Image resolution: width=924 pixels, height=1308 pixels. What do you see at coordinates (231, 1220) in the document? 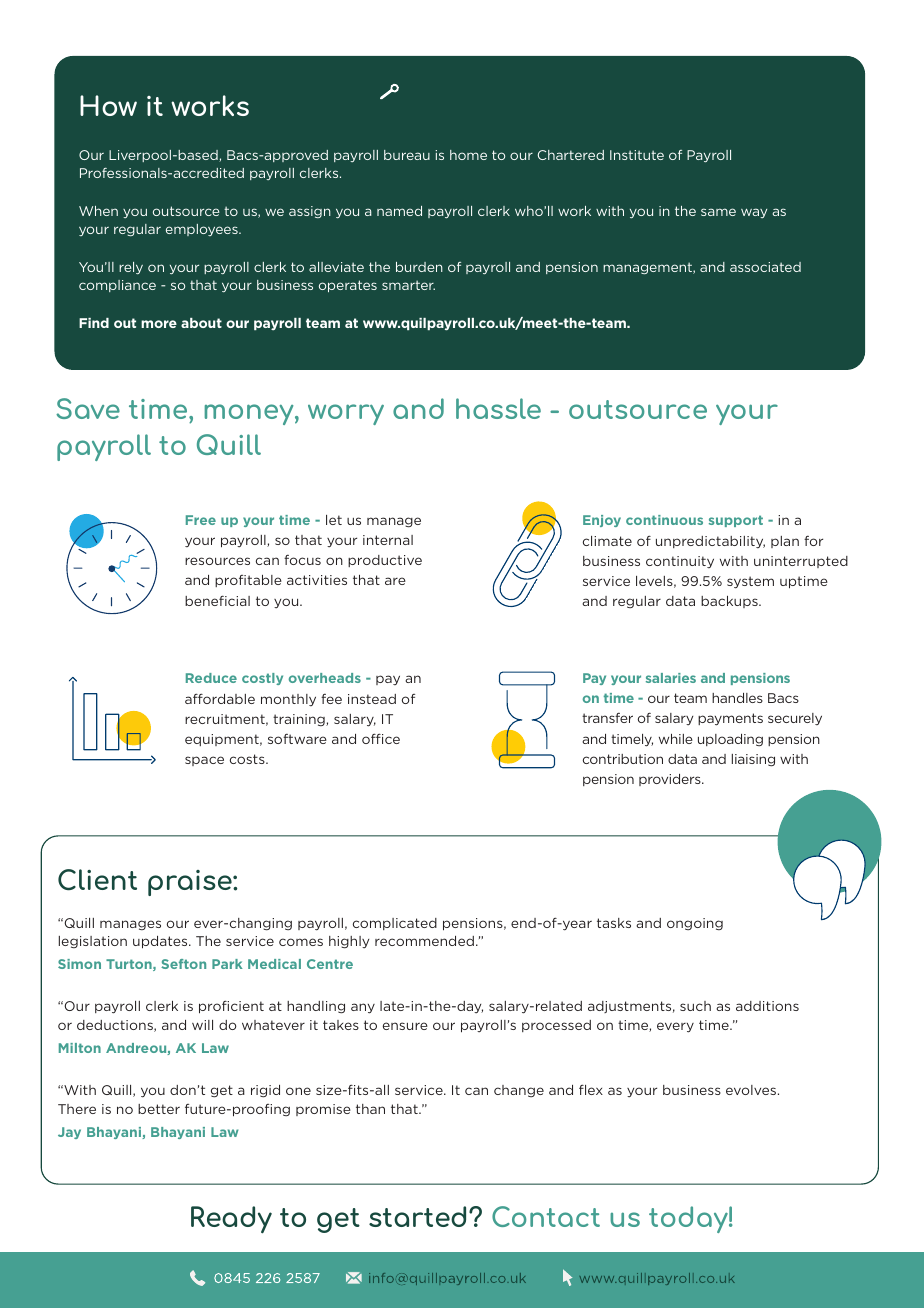
I see `Ready` at bounding box center [231, 1220].
